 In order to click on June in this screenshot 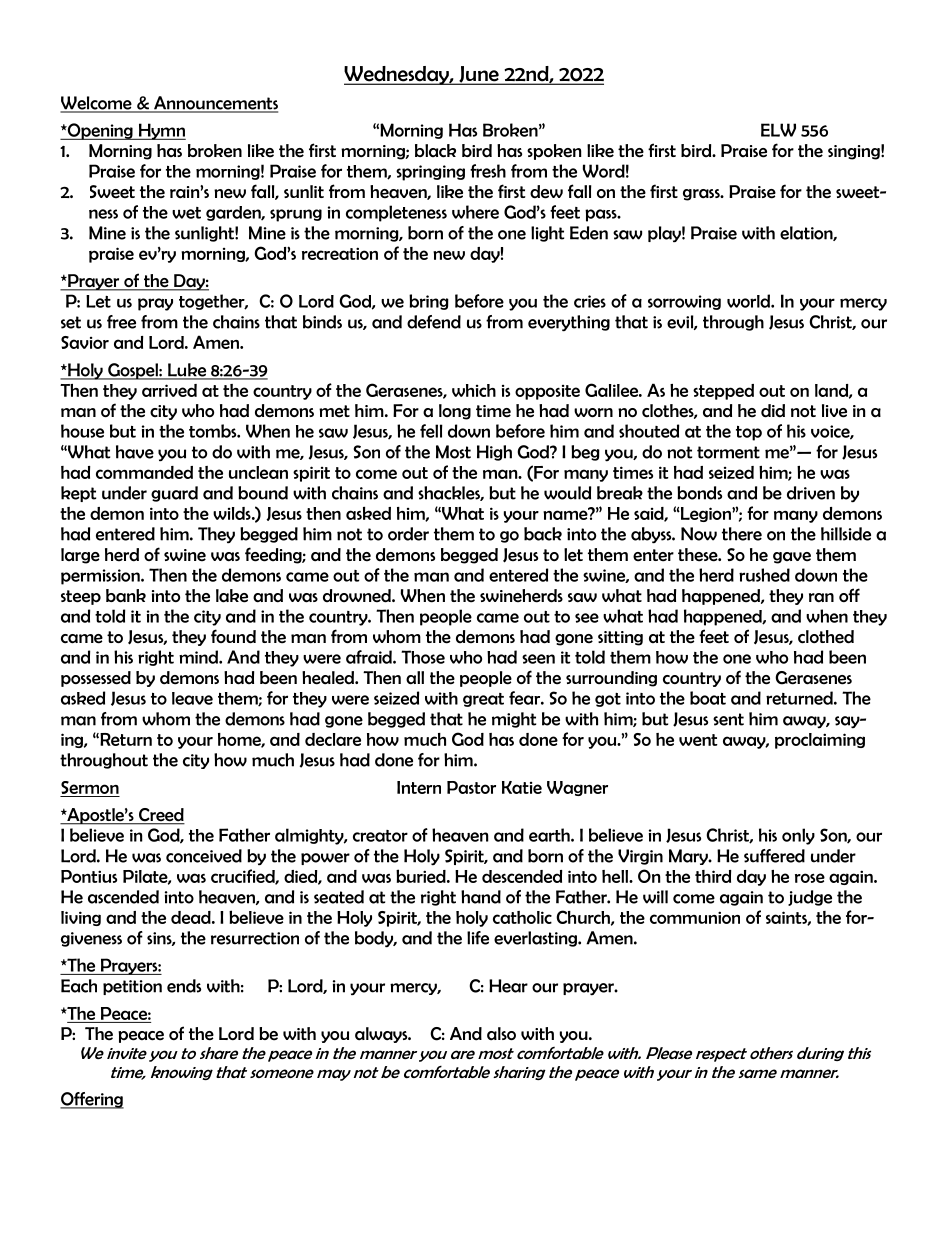, I will do `click(479, 75)`.
